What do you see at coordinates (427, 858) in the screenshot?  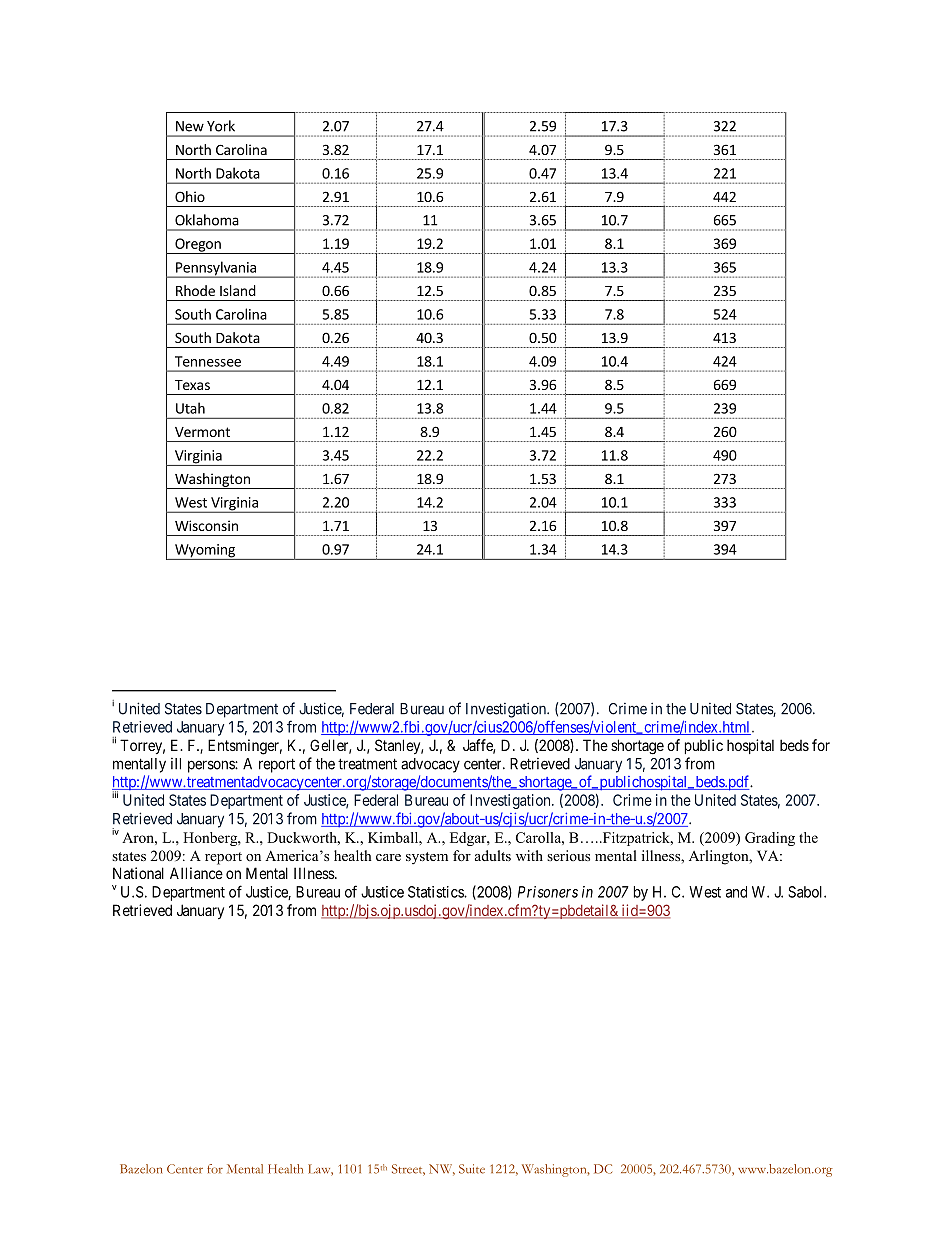 I see `system` at bounding box center [427, 858].
